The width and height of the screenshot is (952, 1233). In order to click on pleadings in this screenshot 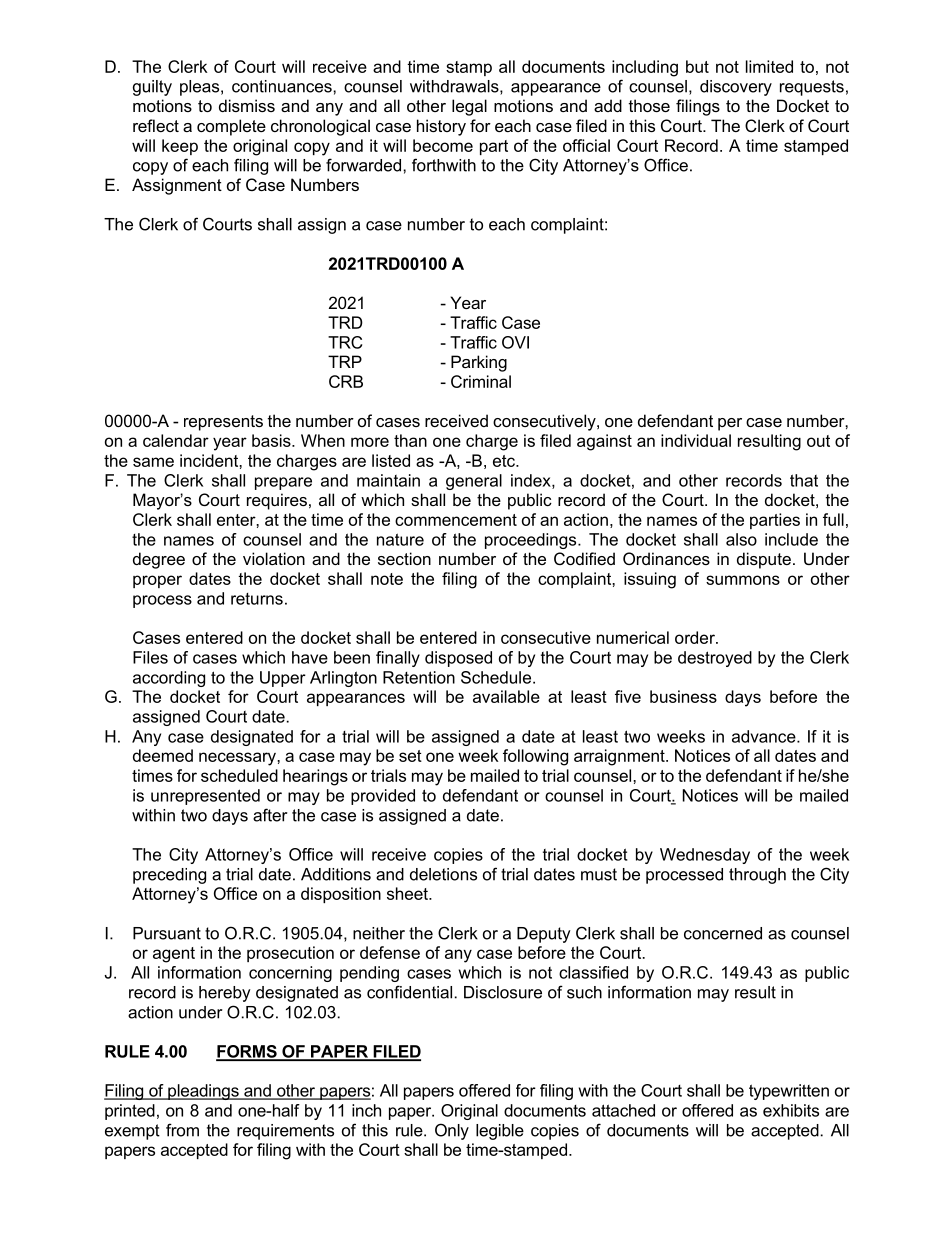, I will do `click(203, 1092)`.
